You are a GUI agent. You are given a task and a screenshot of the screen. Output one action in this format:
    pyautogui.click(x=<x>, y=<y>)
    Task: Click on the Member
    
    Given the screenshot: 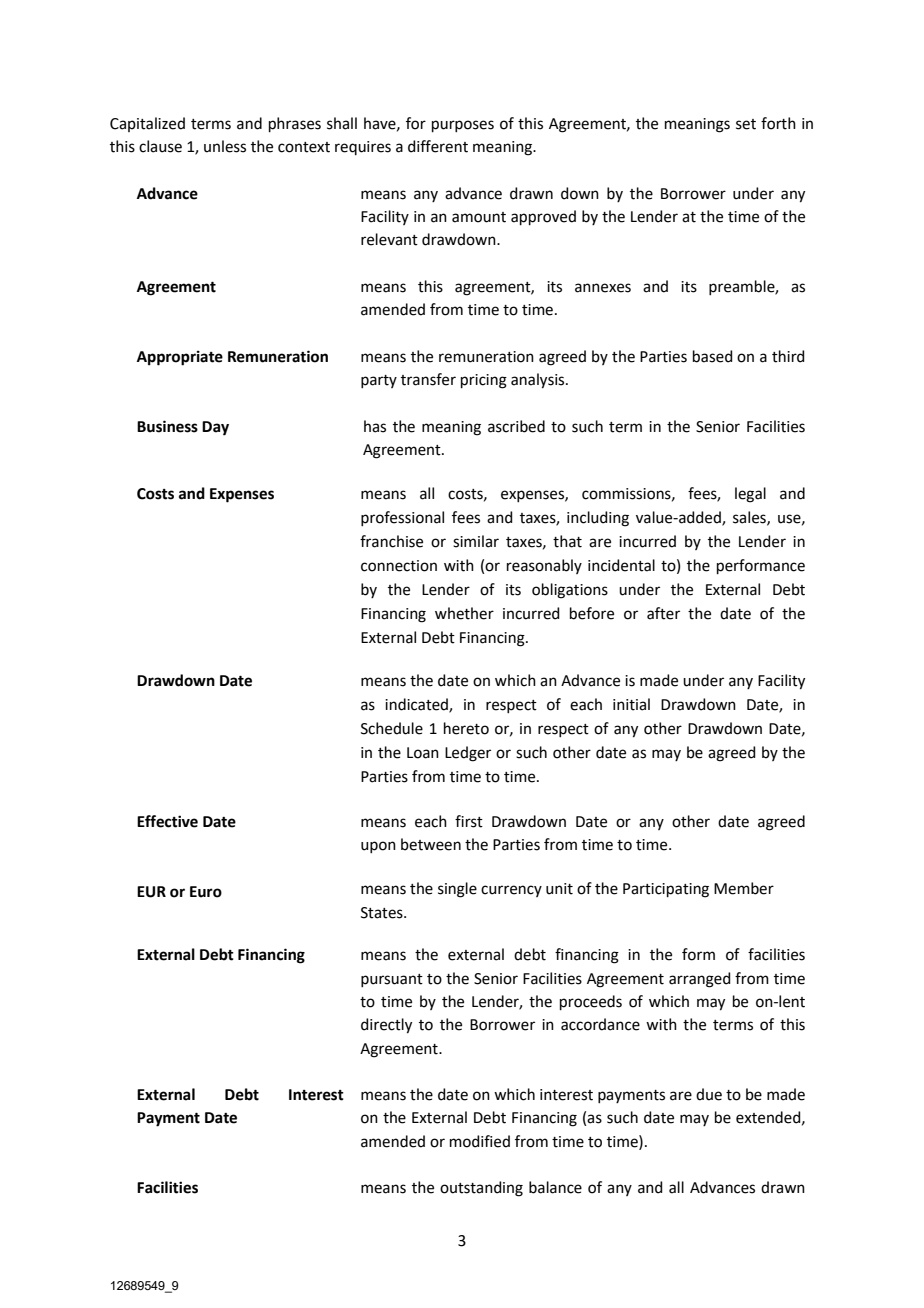 What is the action you would take?
    pyautogui.click(x=744, y=888)
